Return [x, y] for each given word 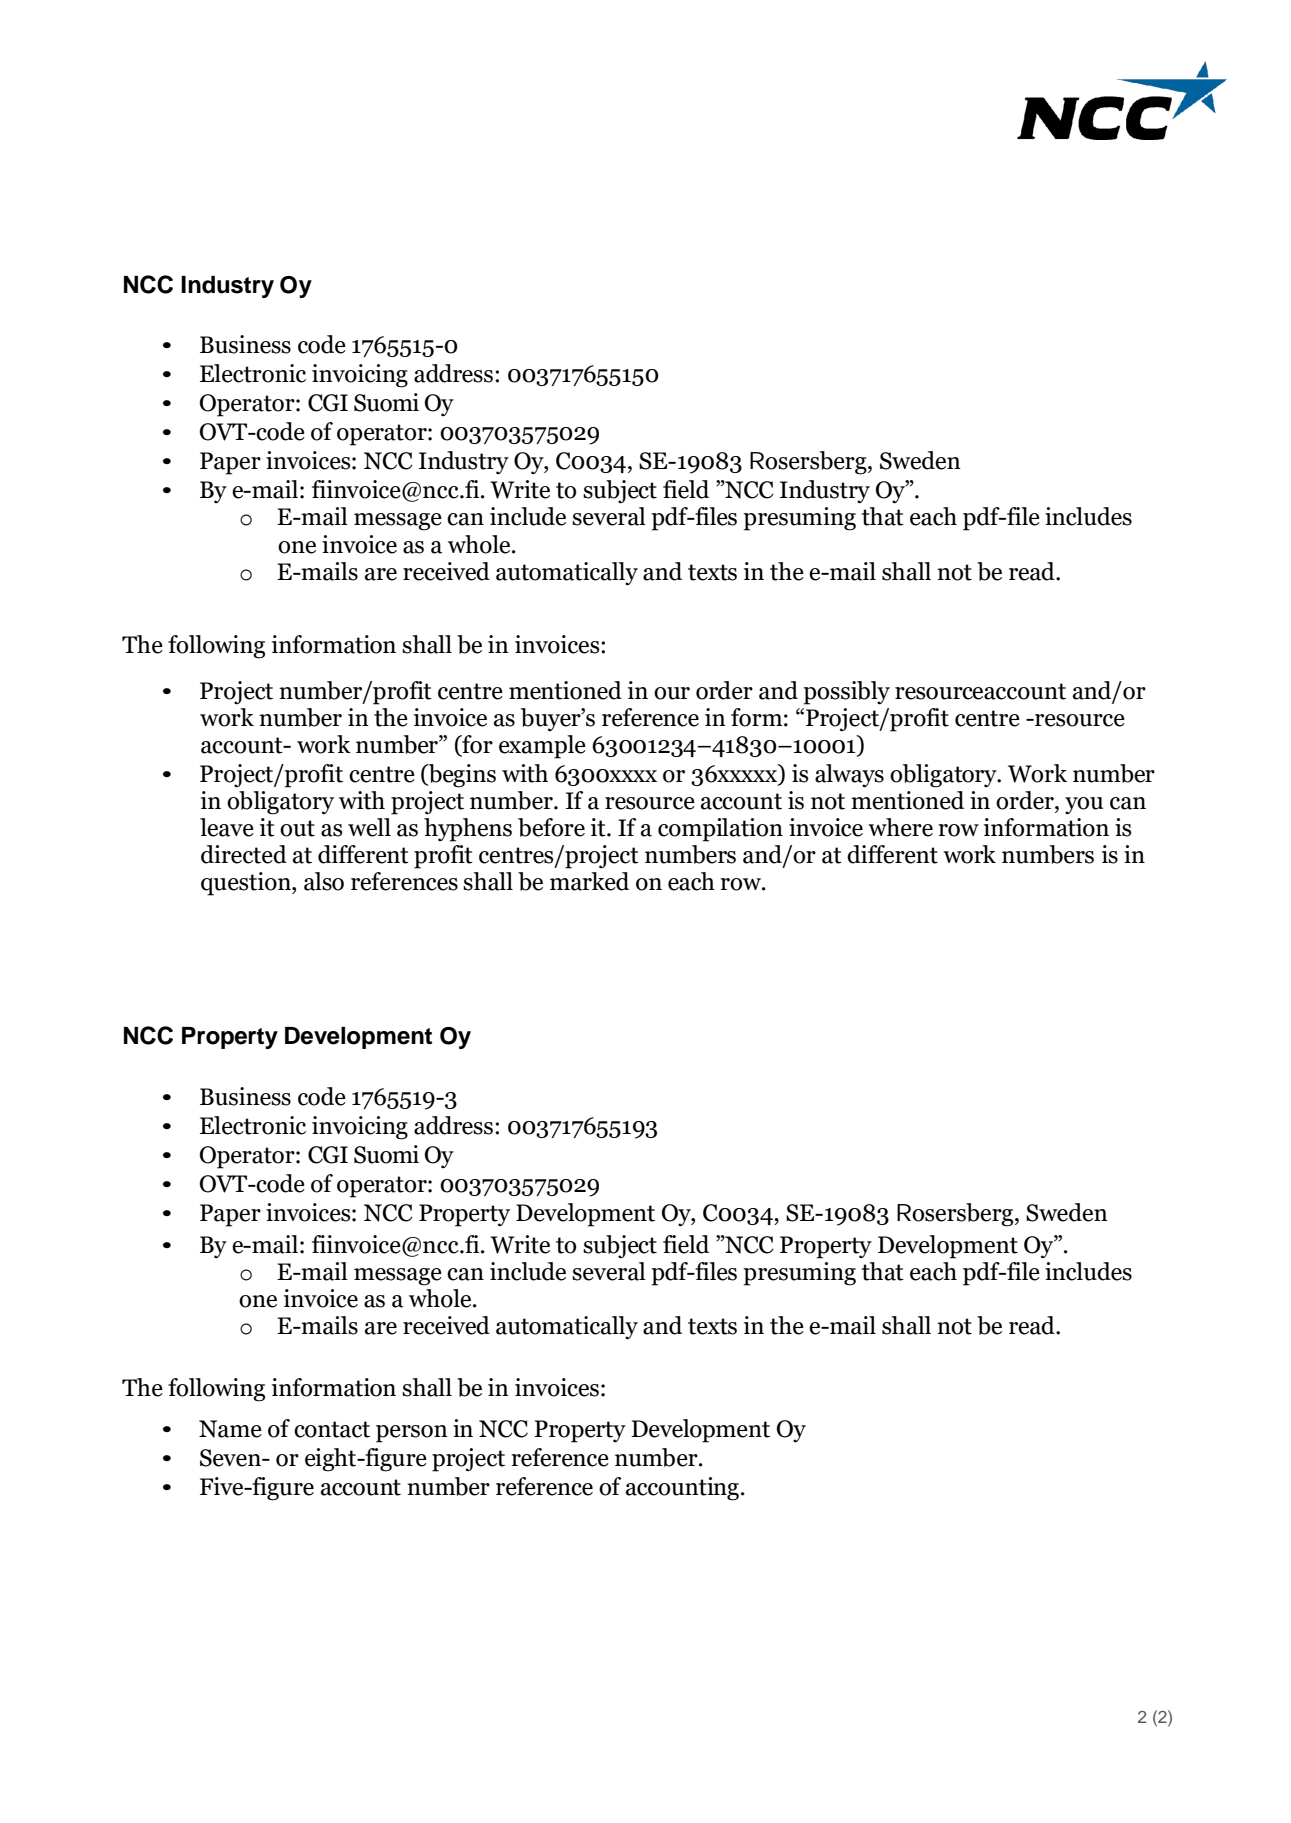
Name [230, 1429]
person [412, 1434]
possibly [846, 693]
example [542, 747]
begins [461, 776]
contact [332, 1429]
